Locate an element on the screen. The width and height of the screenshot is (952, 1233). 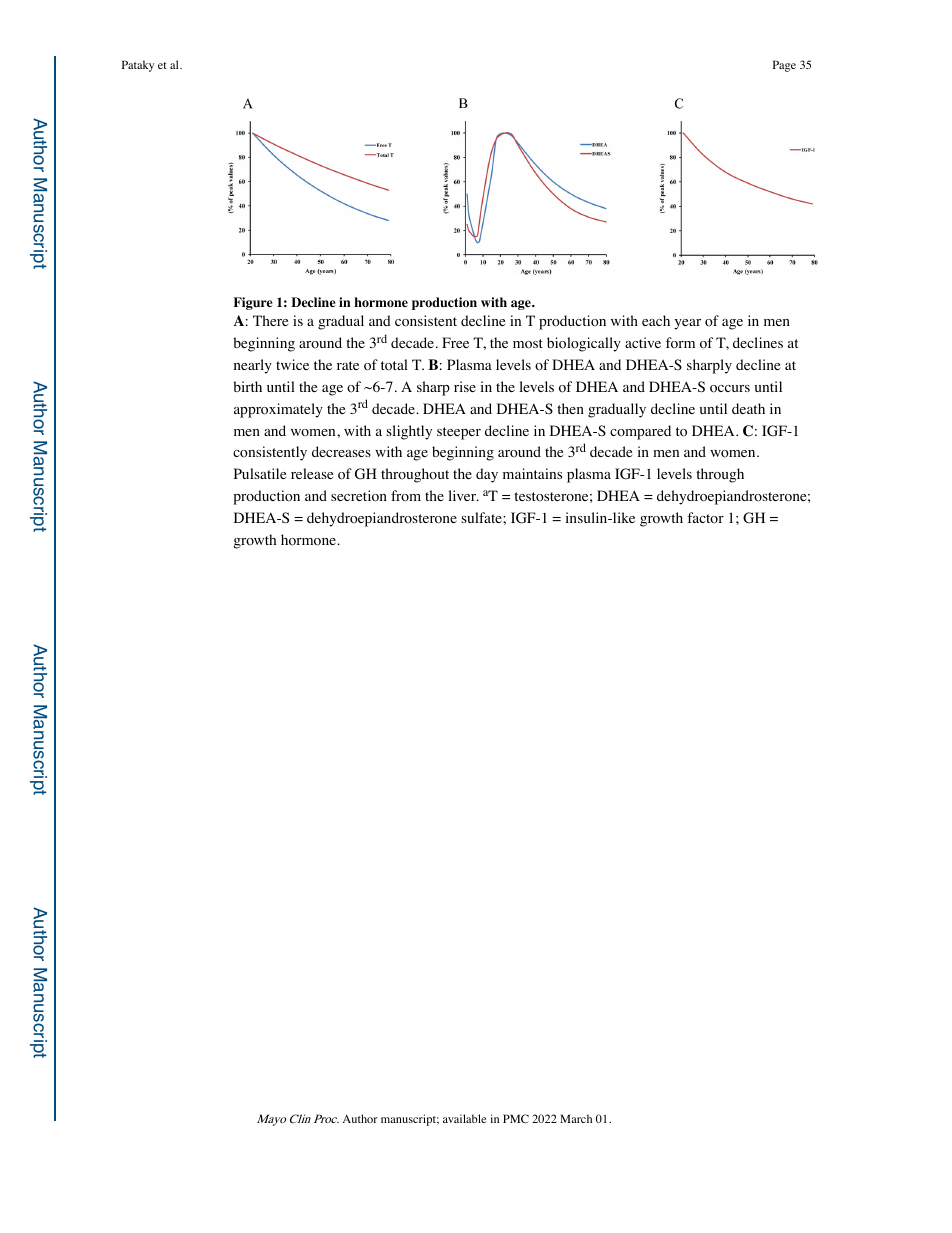
March is located at coordinates (576, 1118).
